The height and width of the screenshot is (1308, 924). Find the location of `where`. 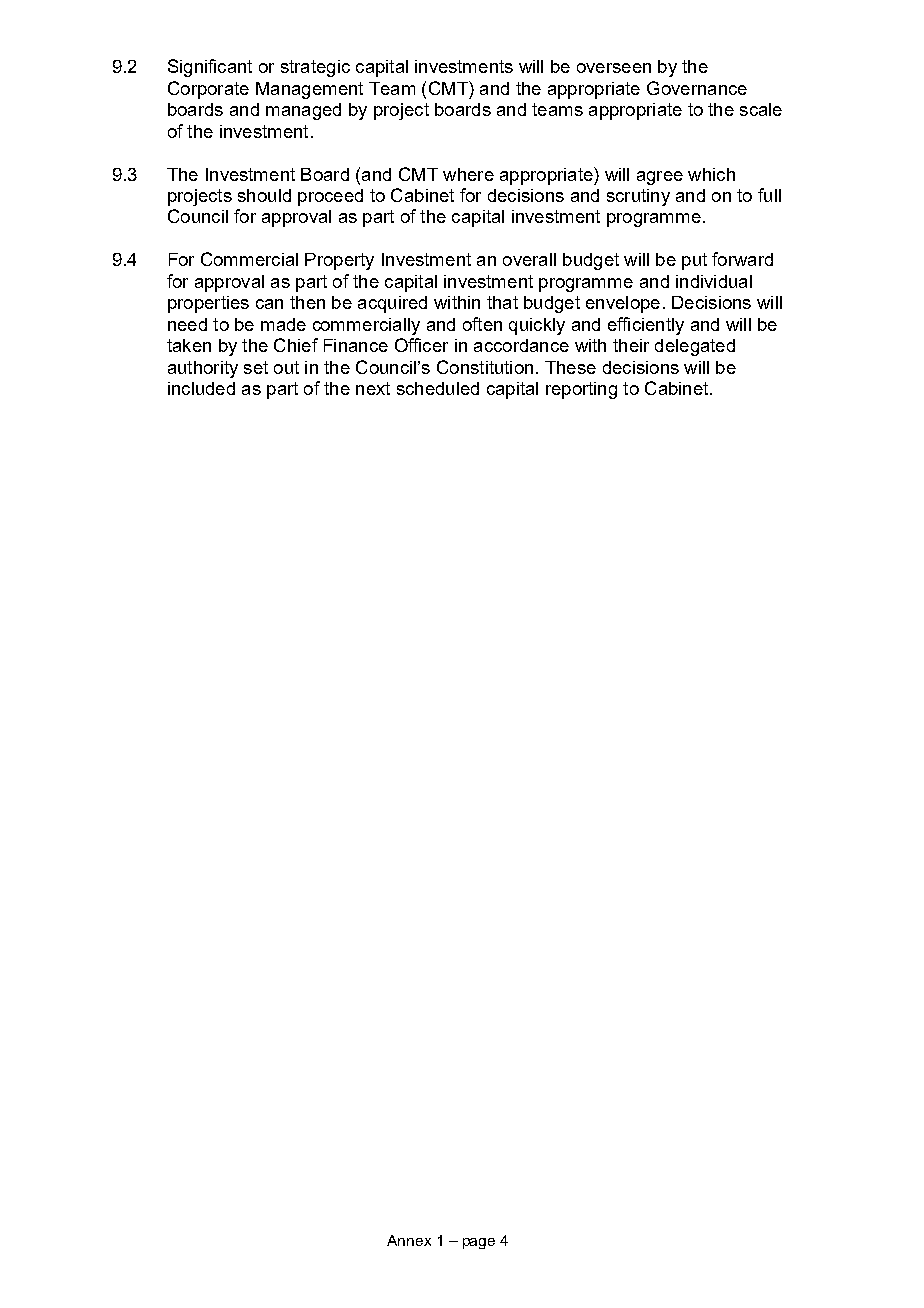

where is located at coordinates (468, 174).
